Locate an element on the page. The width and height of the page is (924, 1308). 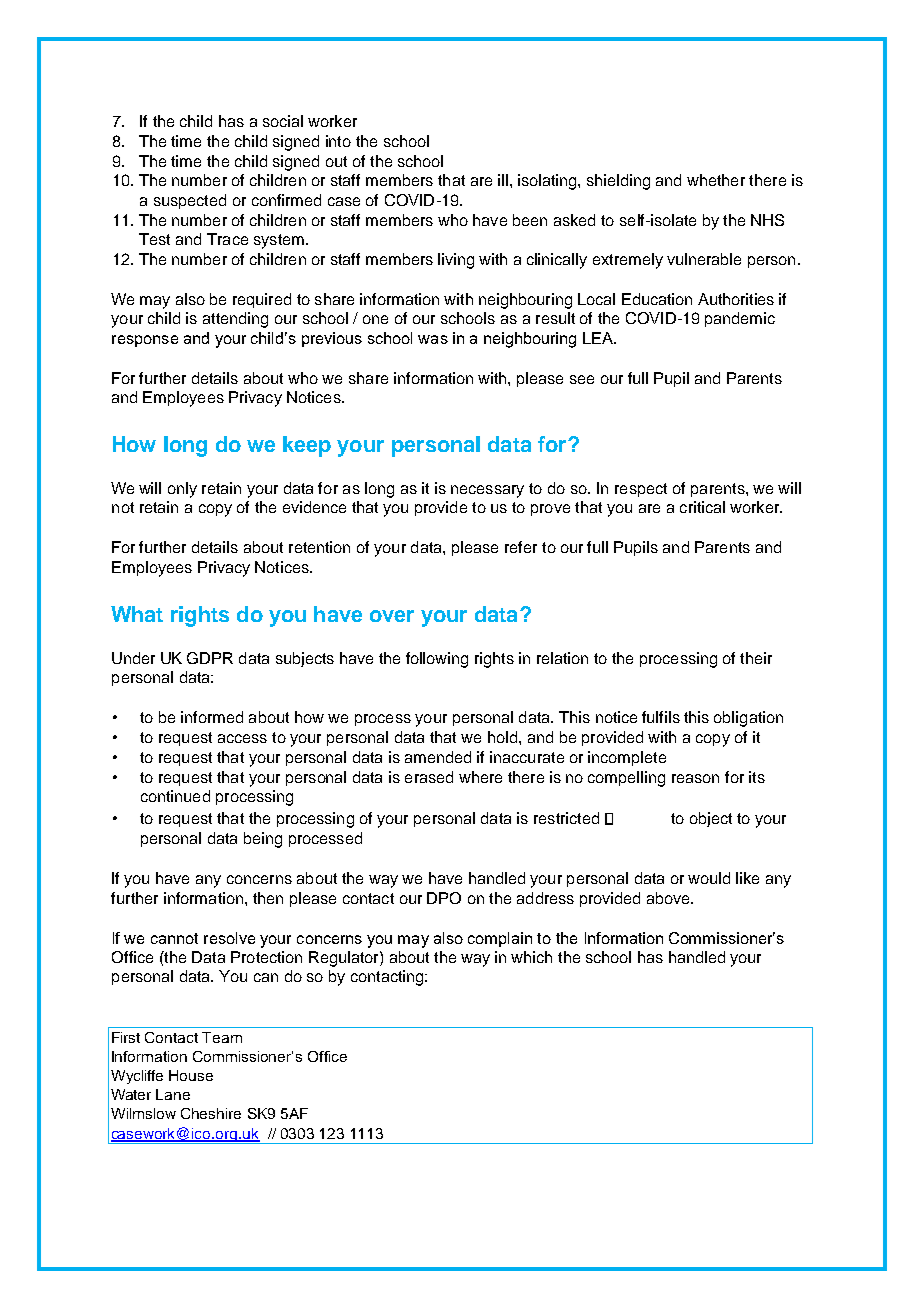
their is located at coordinates (756, 658).
